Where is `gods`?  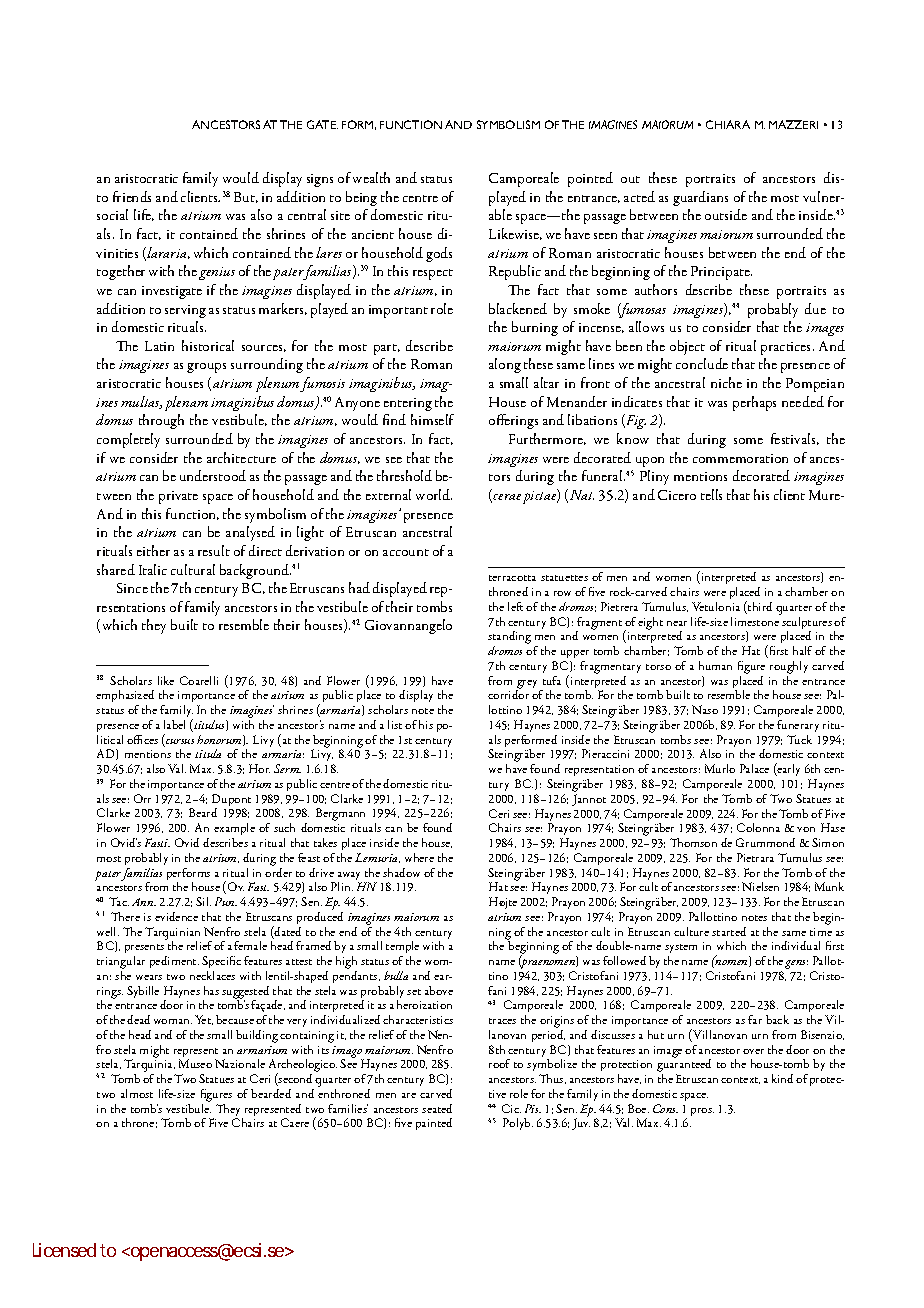 gods is located at coordinates (439, 254).
